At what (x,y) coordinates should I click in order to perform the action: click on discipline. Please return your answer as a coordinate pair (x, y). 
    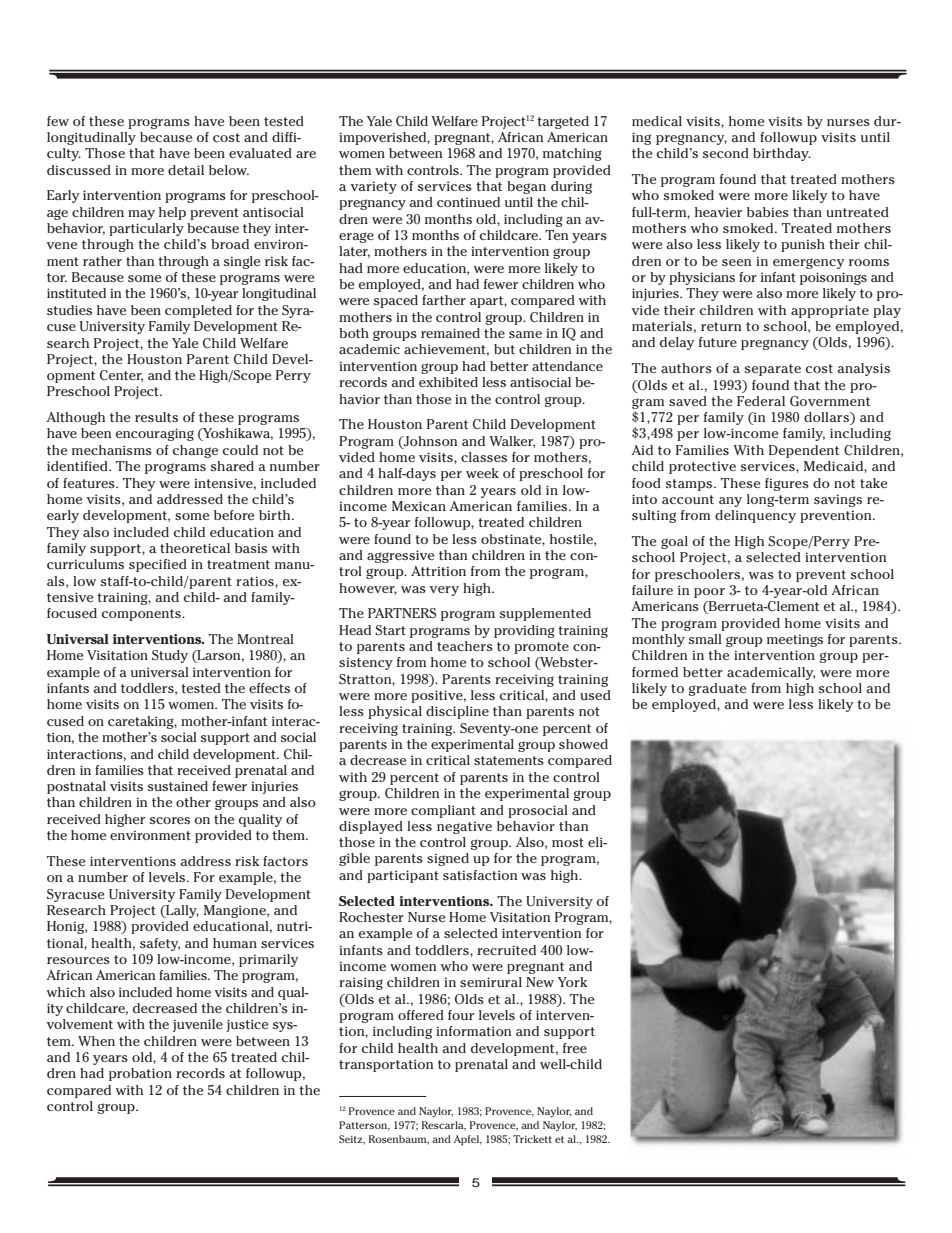
    Looking at the image, I should click on (457, 712).
